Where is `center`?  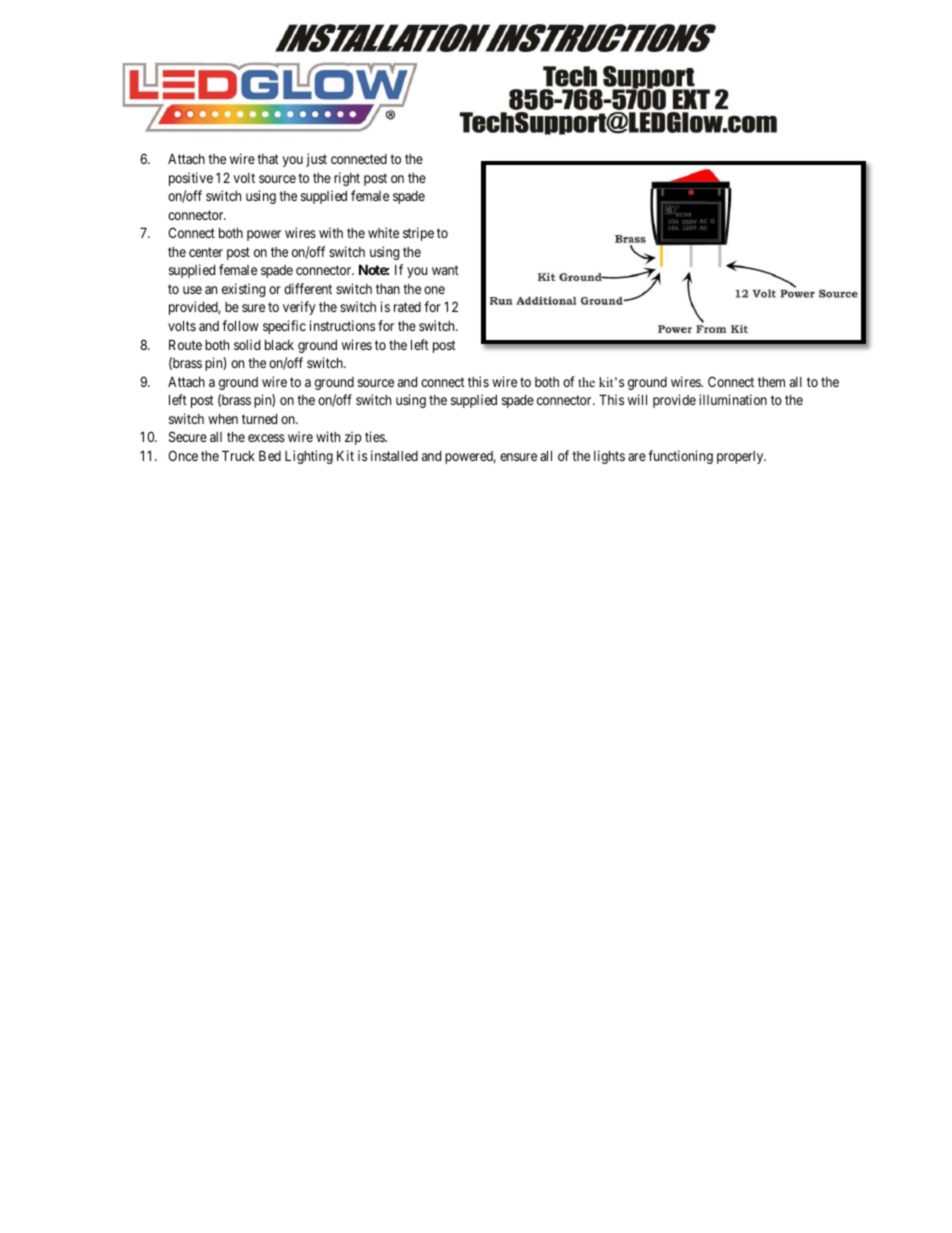 center is located at coordinates (206, 252).
